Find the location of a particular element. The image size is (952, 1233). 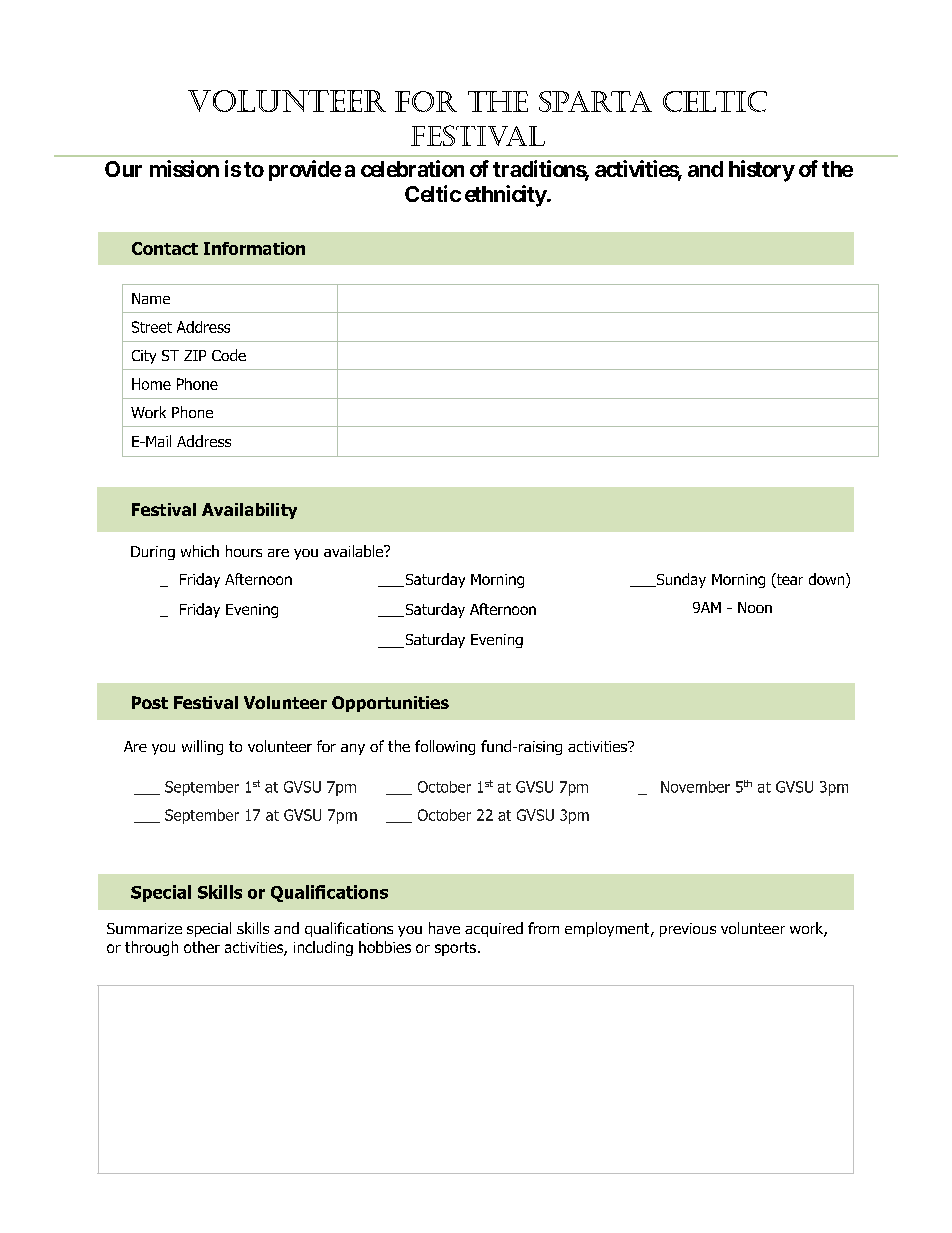

previous is located at coordinates (688, 930).
